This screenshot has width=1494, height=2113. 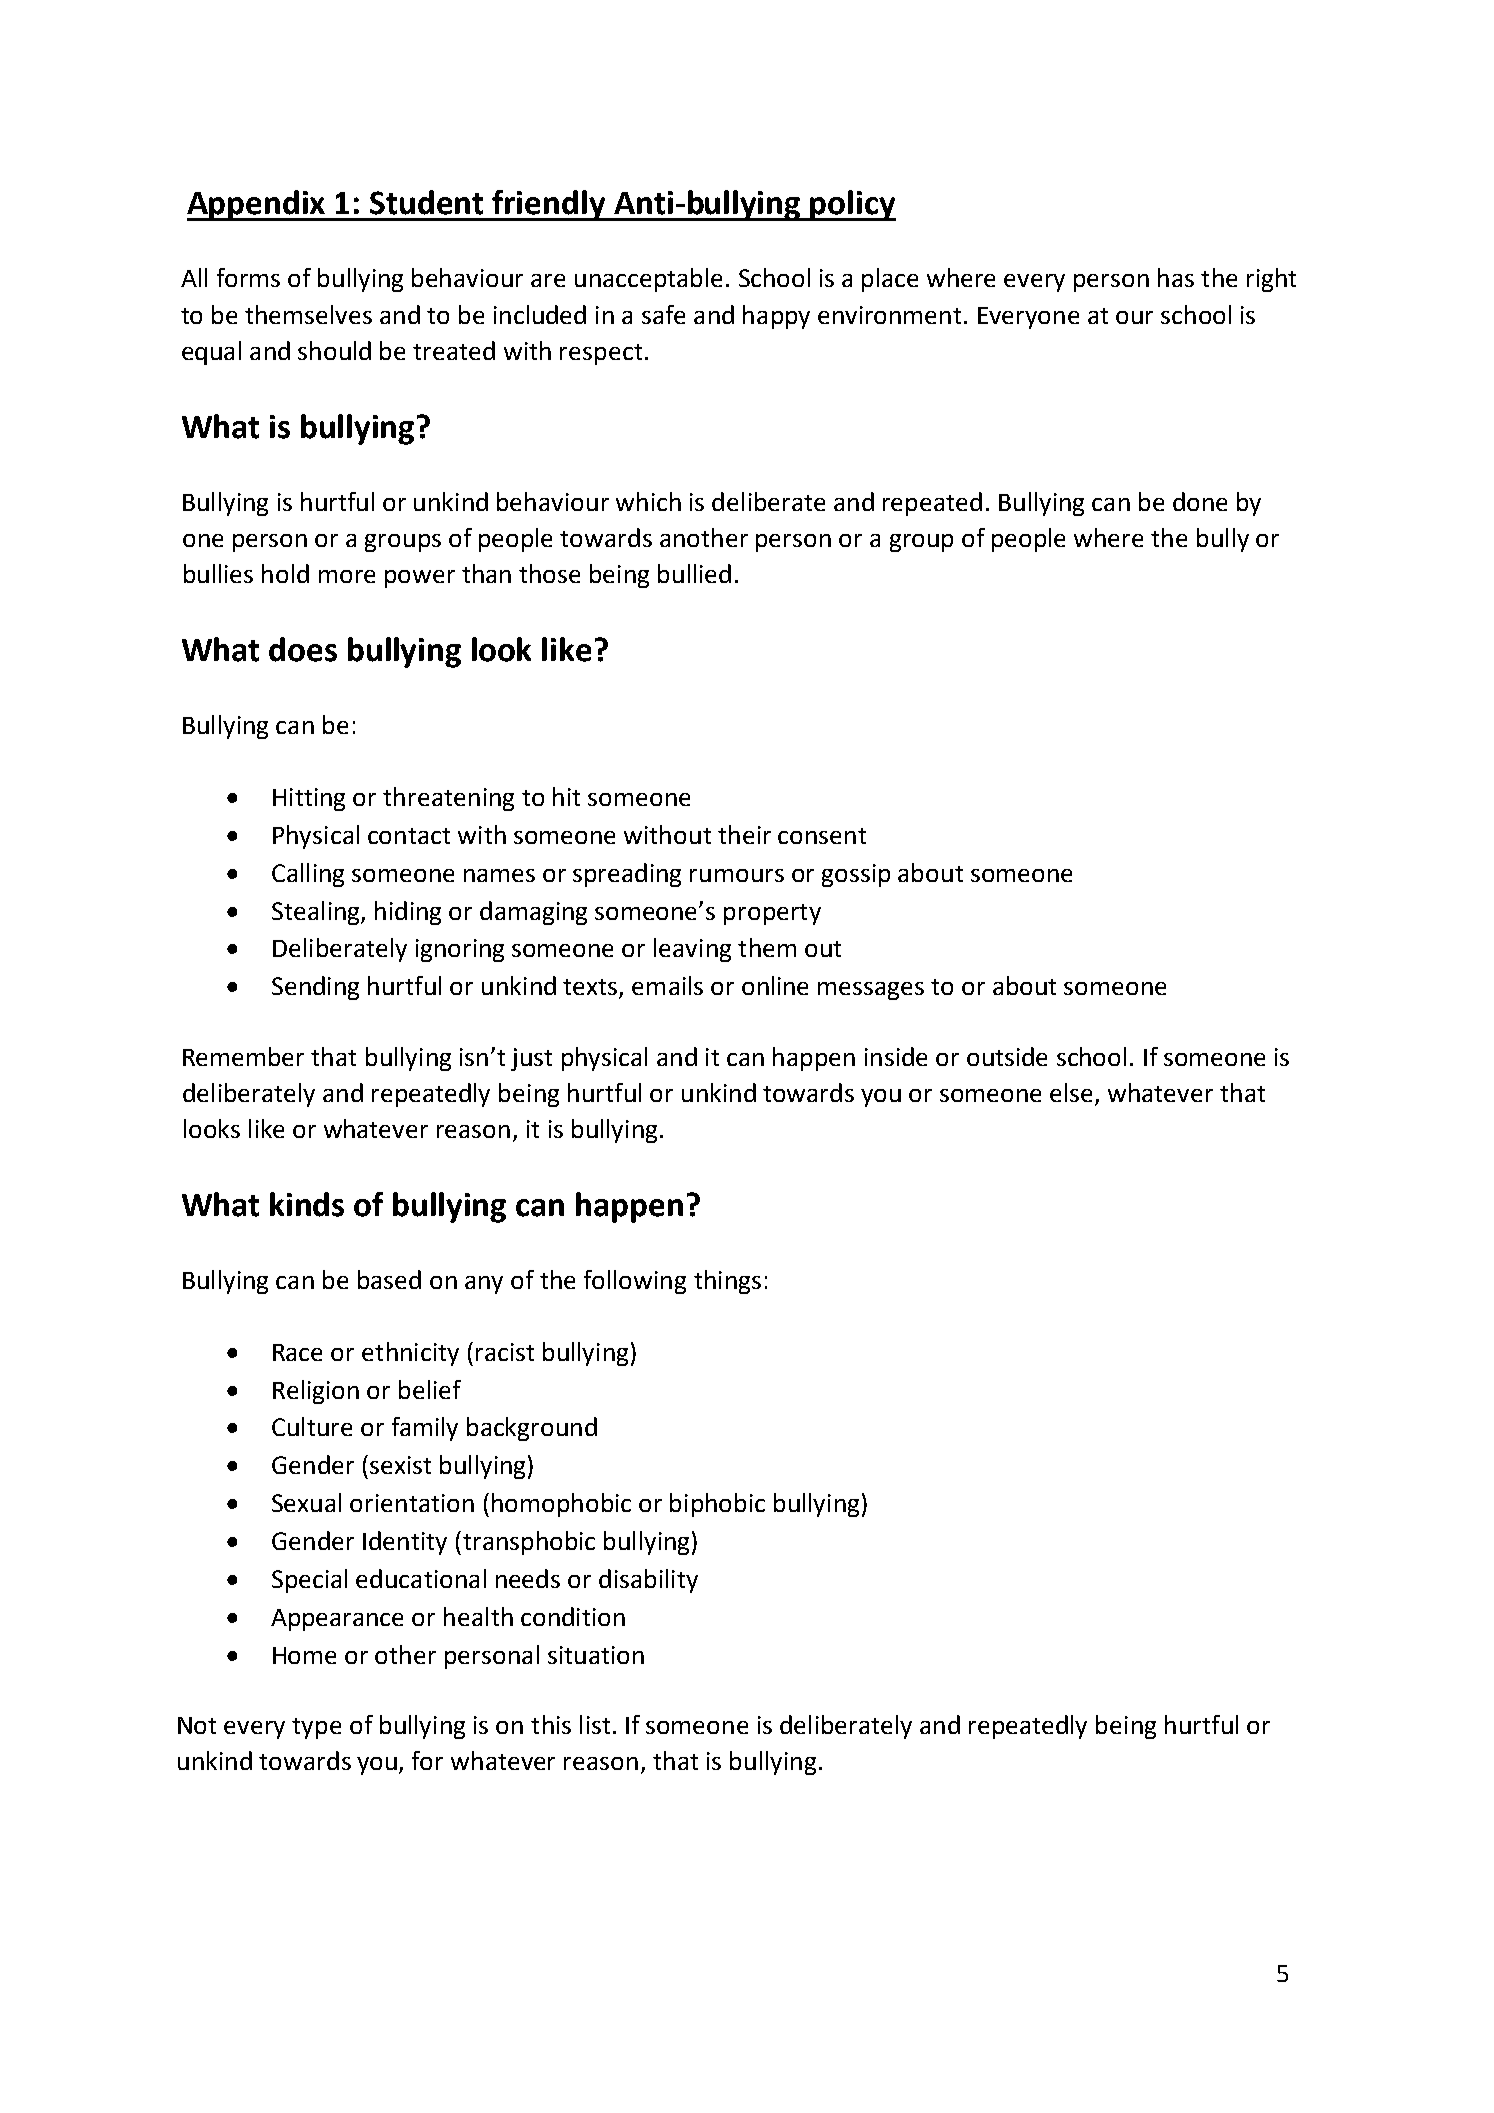 I want to click on situation, so click(x=596, y=1655).
